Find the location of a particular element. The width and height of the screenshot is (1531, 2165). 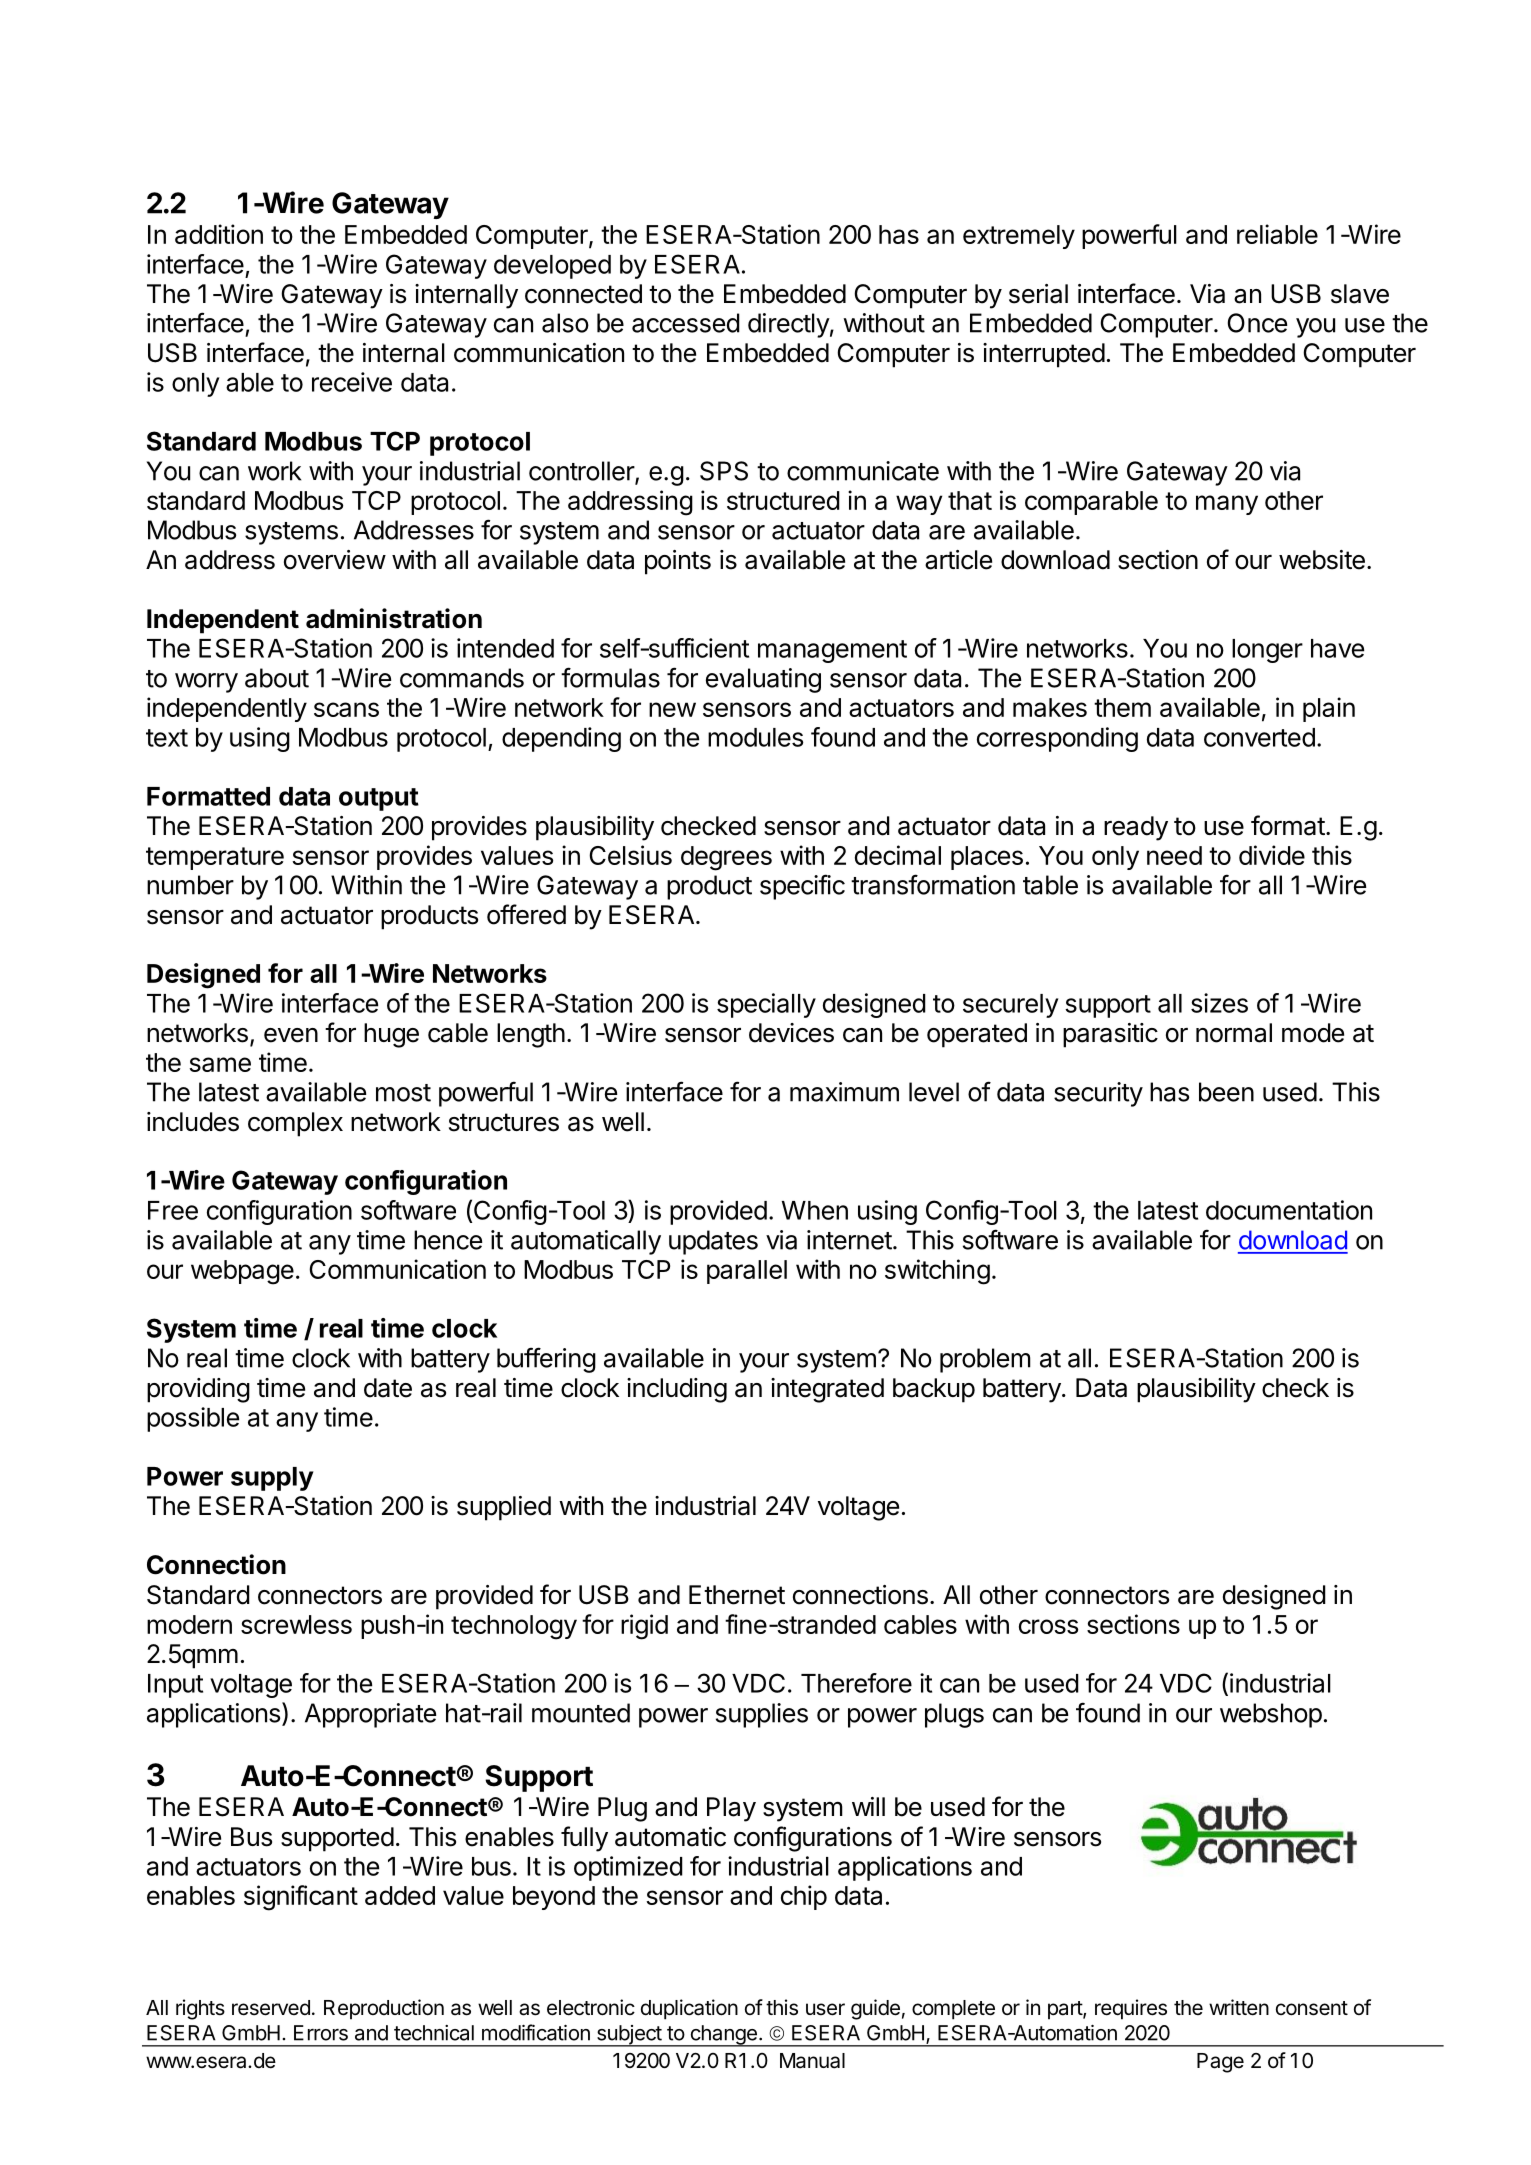

Once is located at coordinates (1257, 323).
